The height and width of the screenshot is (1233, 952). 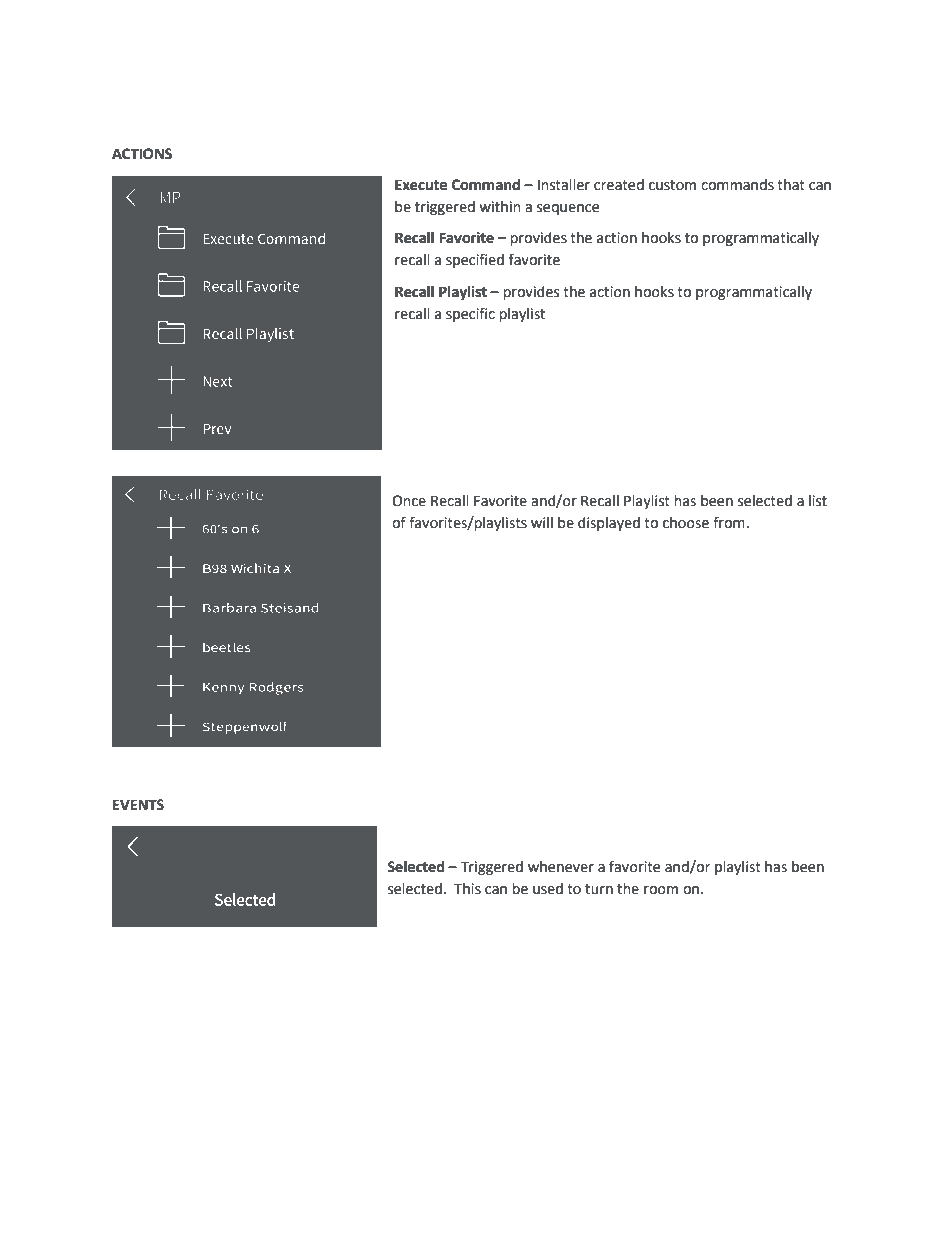 I want to click on within, so click(x=500, y=207).
